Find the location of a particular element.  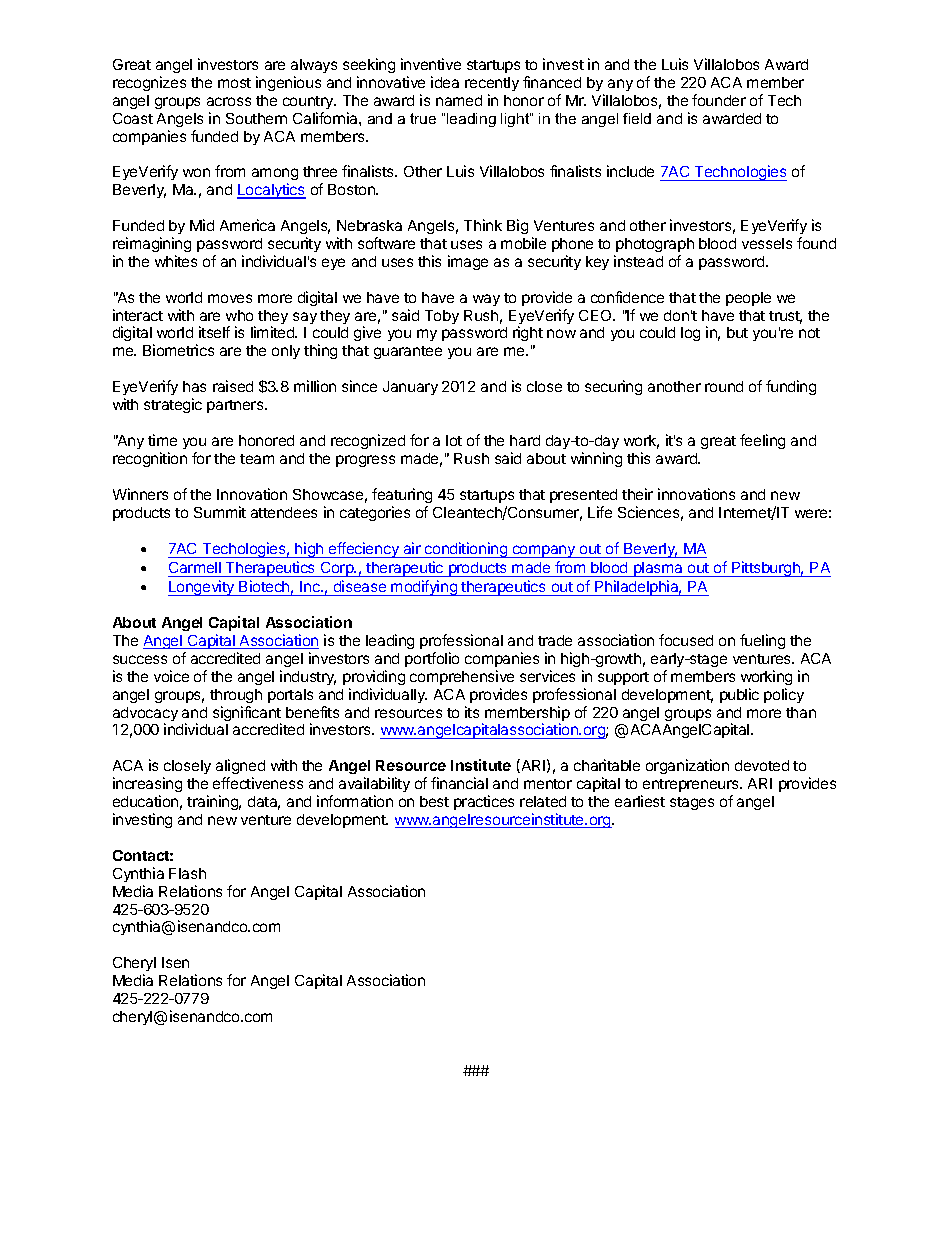

feeling is located at coordinates (762, 441).
